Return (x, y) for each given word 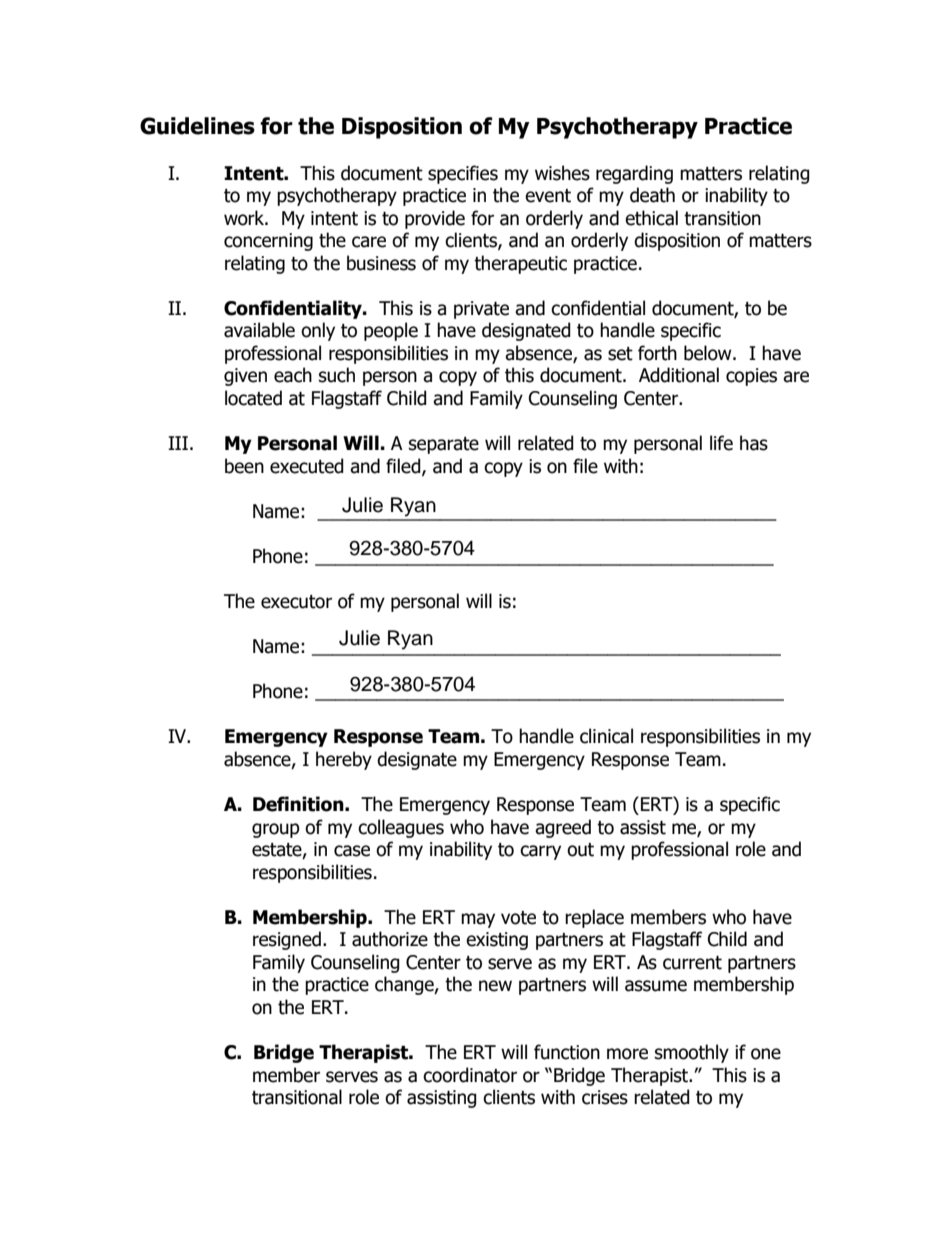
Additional (679, 375)
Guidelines (197, 126)
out (580, 850)
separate (444, 445)
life (721, 443)
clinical (606, 736)
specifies (463, 174)
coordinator (470, 1075)
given (245, 377)
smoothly (692, 1053)
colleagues (401, 828)
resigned (287, 940)
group (276, 830)
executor (296, 602)
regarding (634, 174)
